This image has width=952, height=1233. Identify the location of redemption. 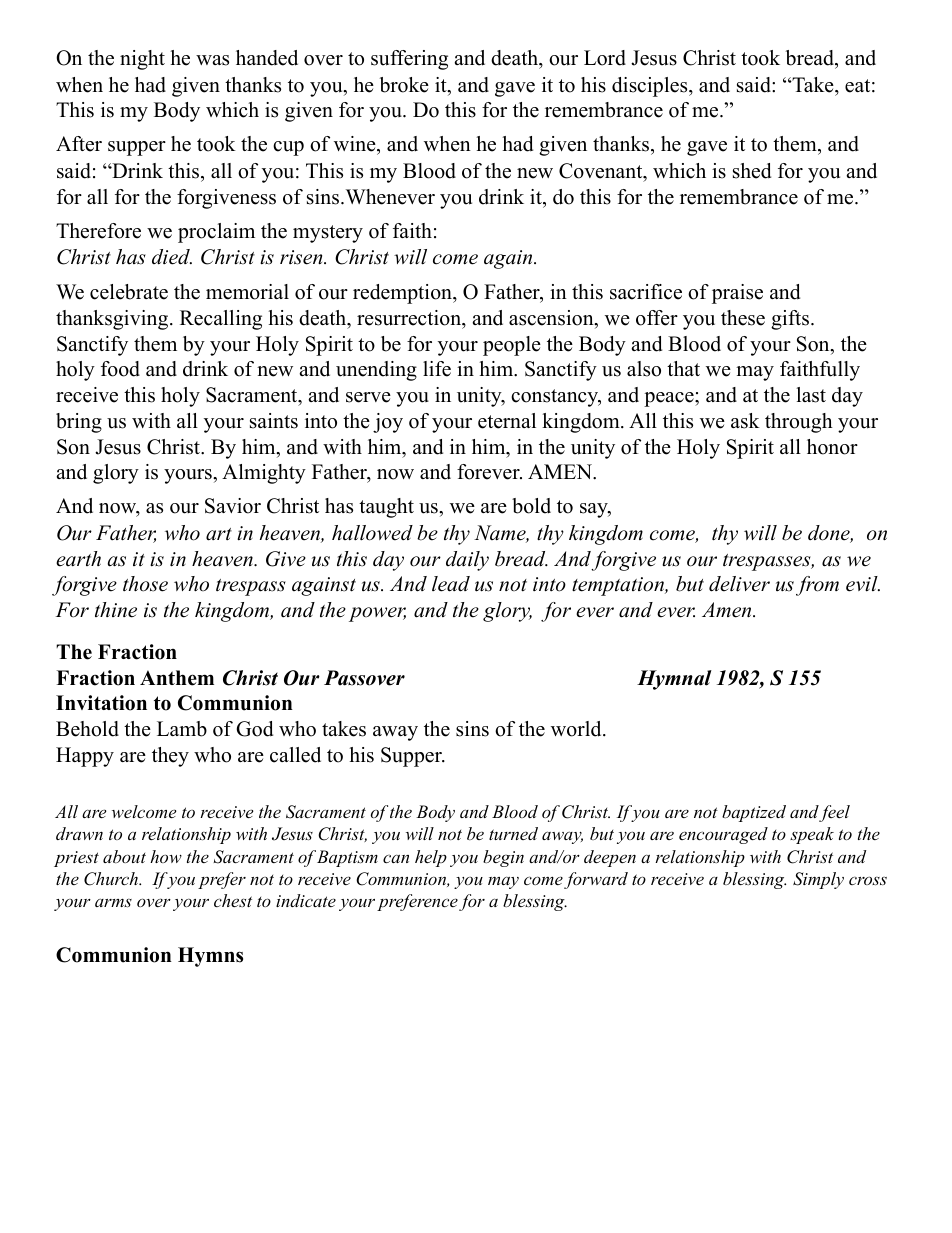
(403, 294).
